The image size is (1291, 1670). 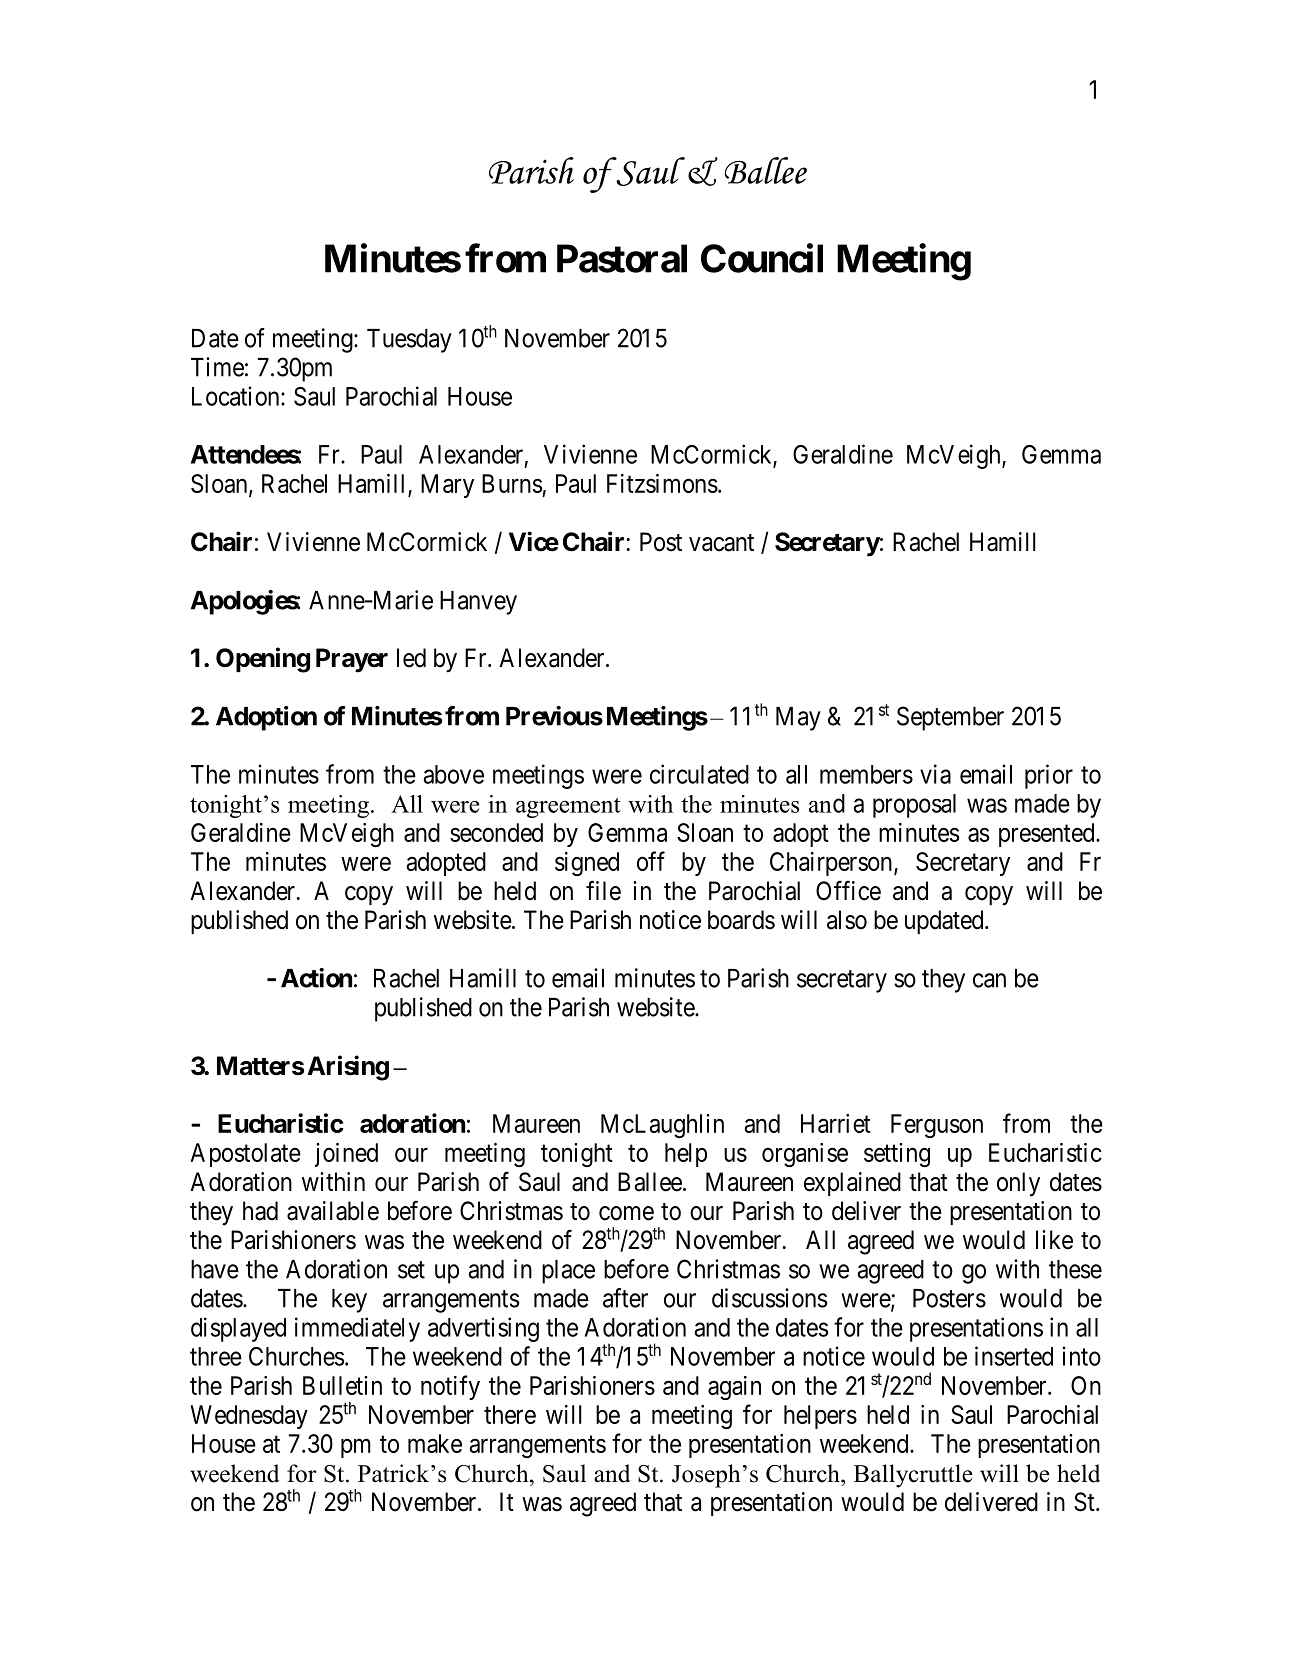 What do you see at coordinates (734, 1388) in the document?
I see `again` at bounding box center [734, 1388].
